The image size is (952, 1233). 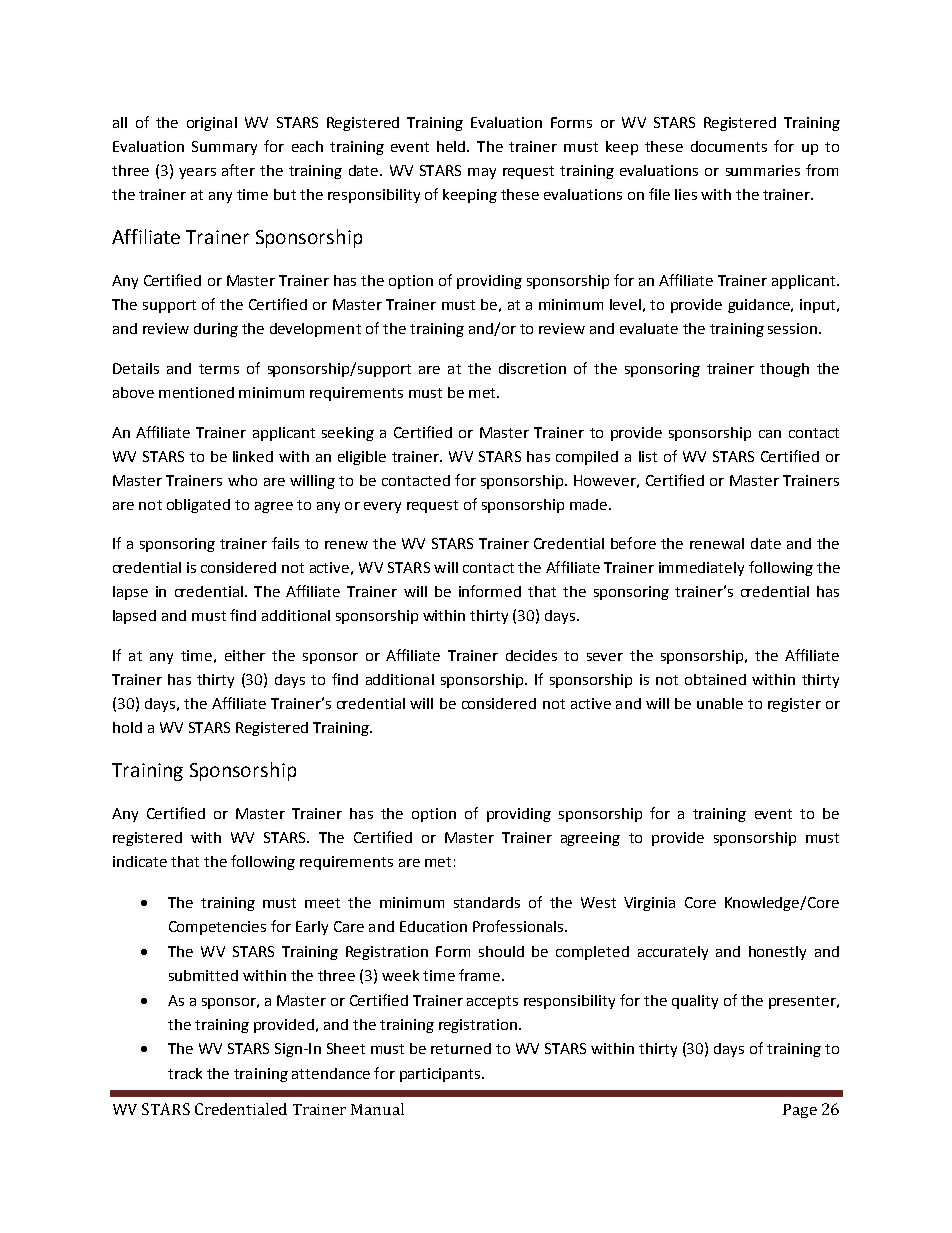 I want to click on participants, so click(x=441, y=1075).
